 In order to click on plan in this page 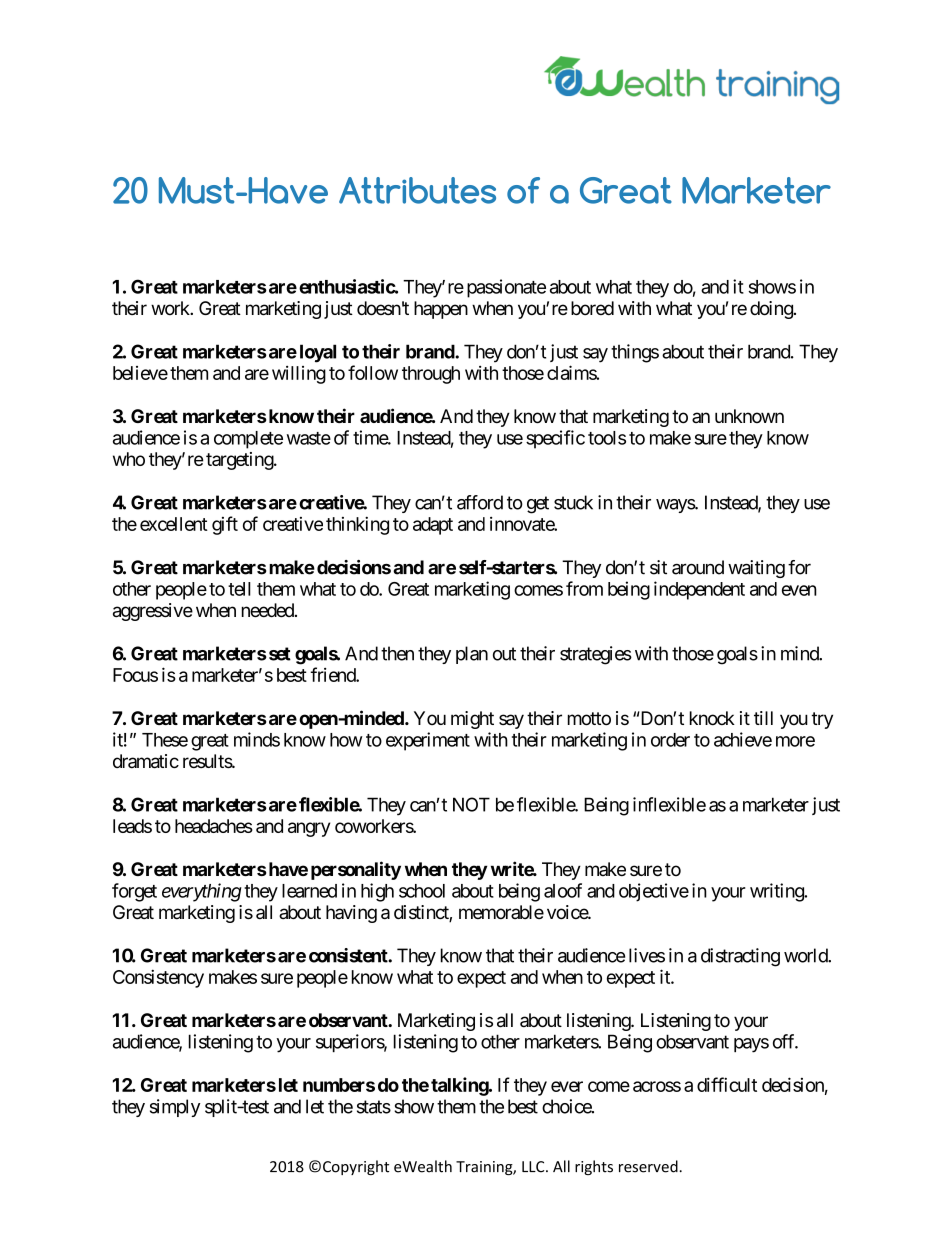, I will do `click(472, 655)`.
